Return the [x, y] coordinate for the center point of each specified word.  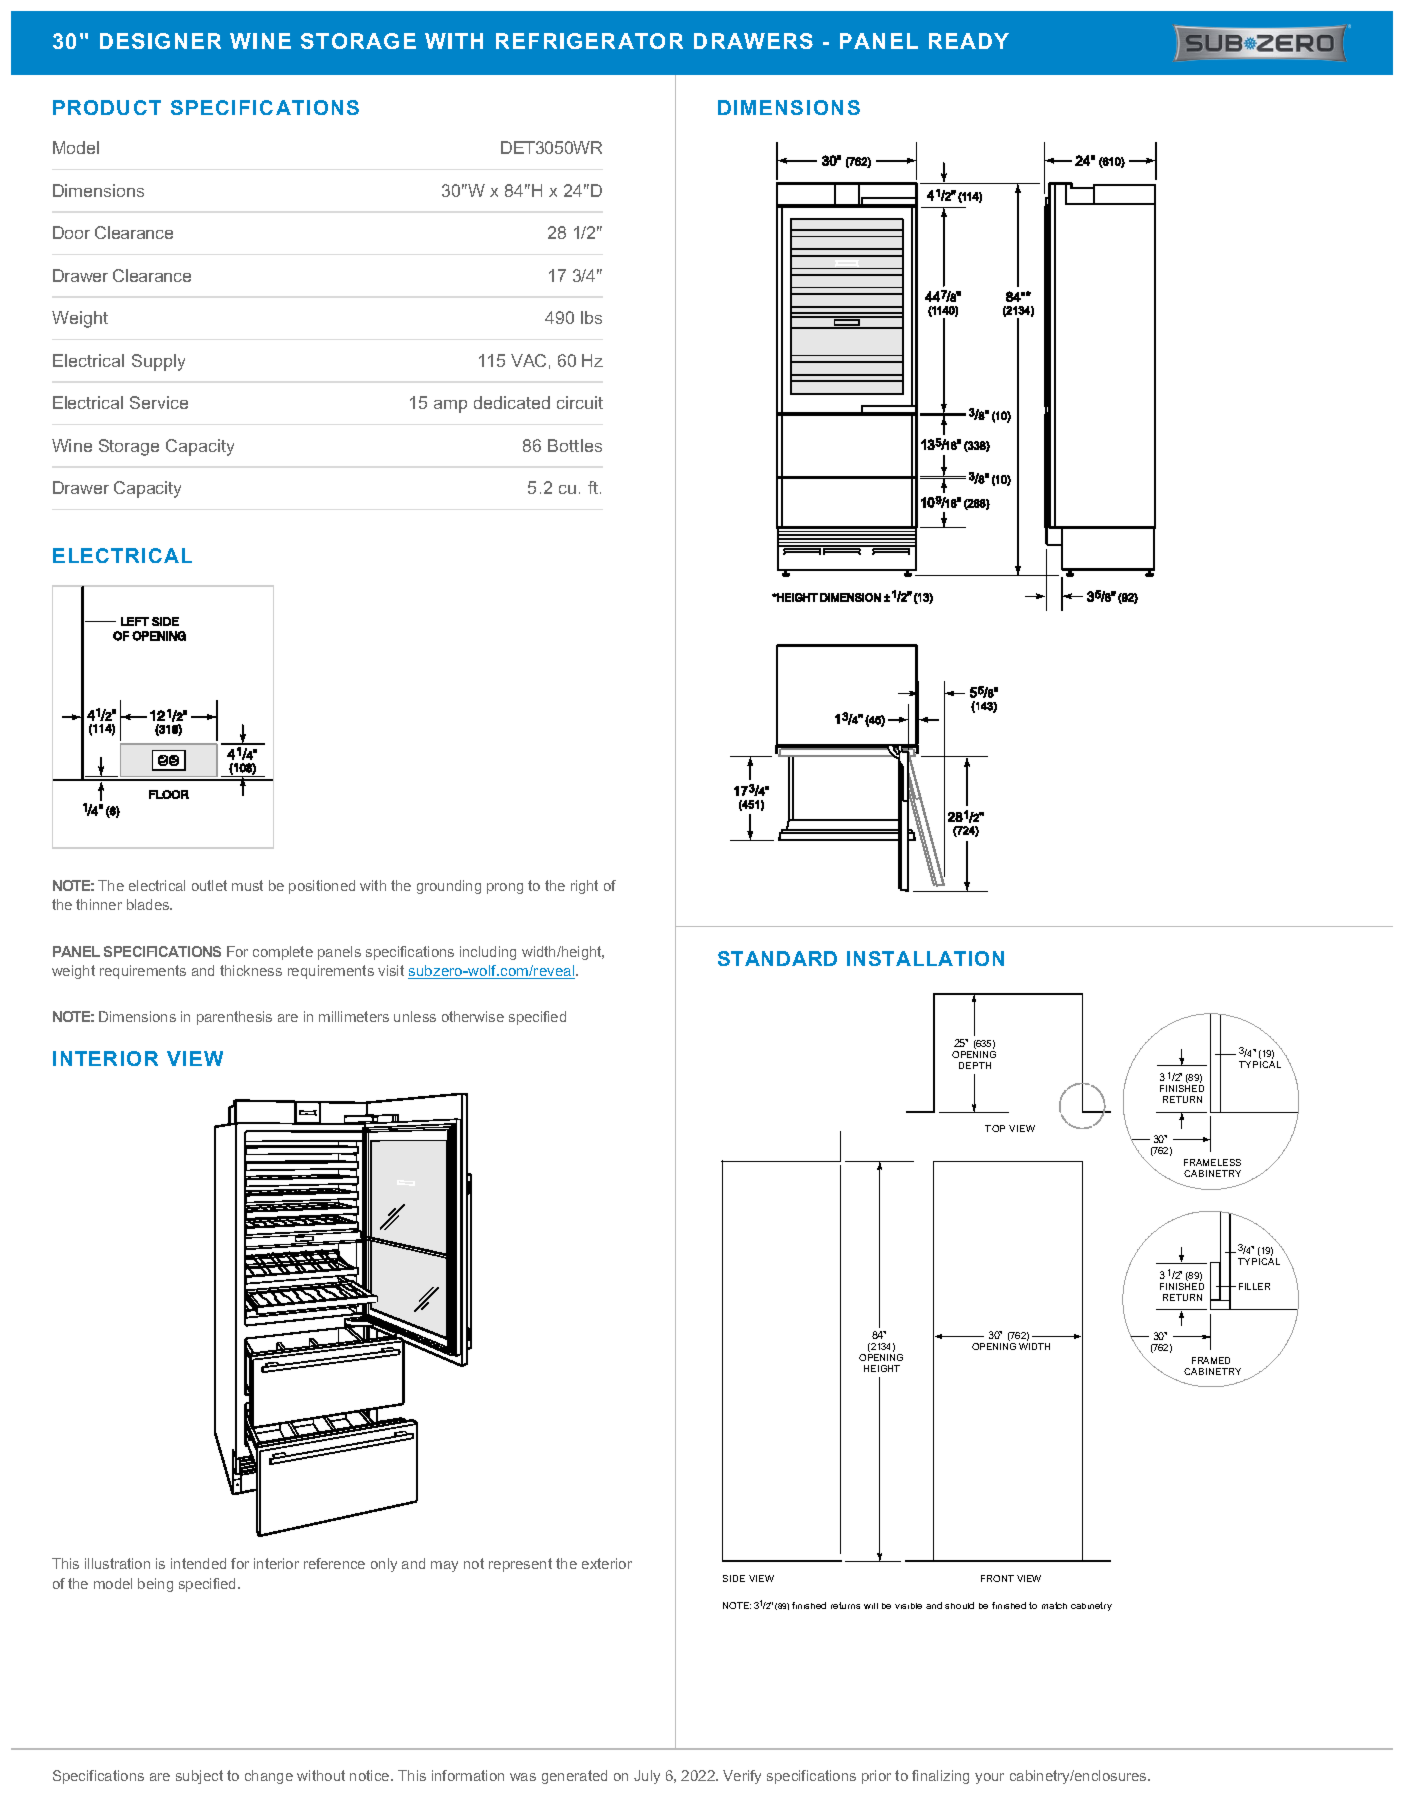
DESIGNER [160, 41]
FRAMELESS [1212, 1162]
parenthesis [234, 1018]
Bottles [575, 445]
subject [199, 1777]
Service [159, 402]
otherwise [473, 1016]
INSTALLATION [925, 958]
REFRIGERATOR [589, 41]
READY [969, 41]
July [647, 1777]
